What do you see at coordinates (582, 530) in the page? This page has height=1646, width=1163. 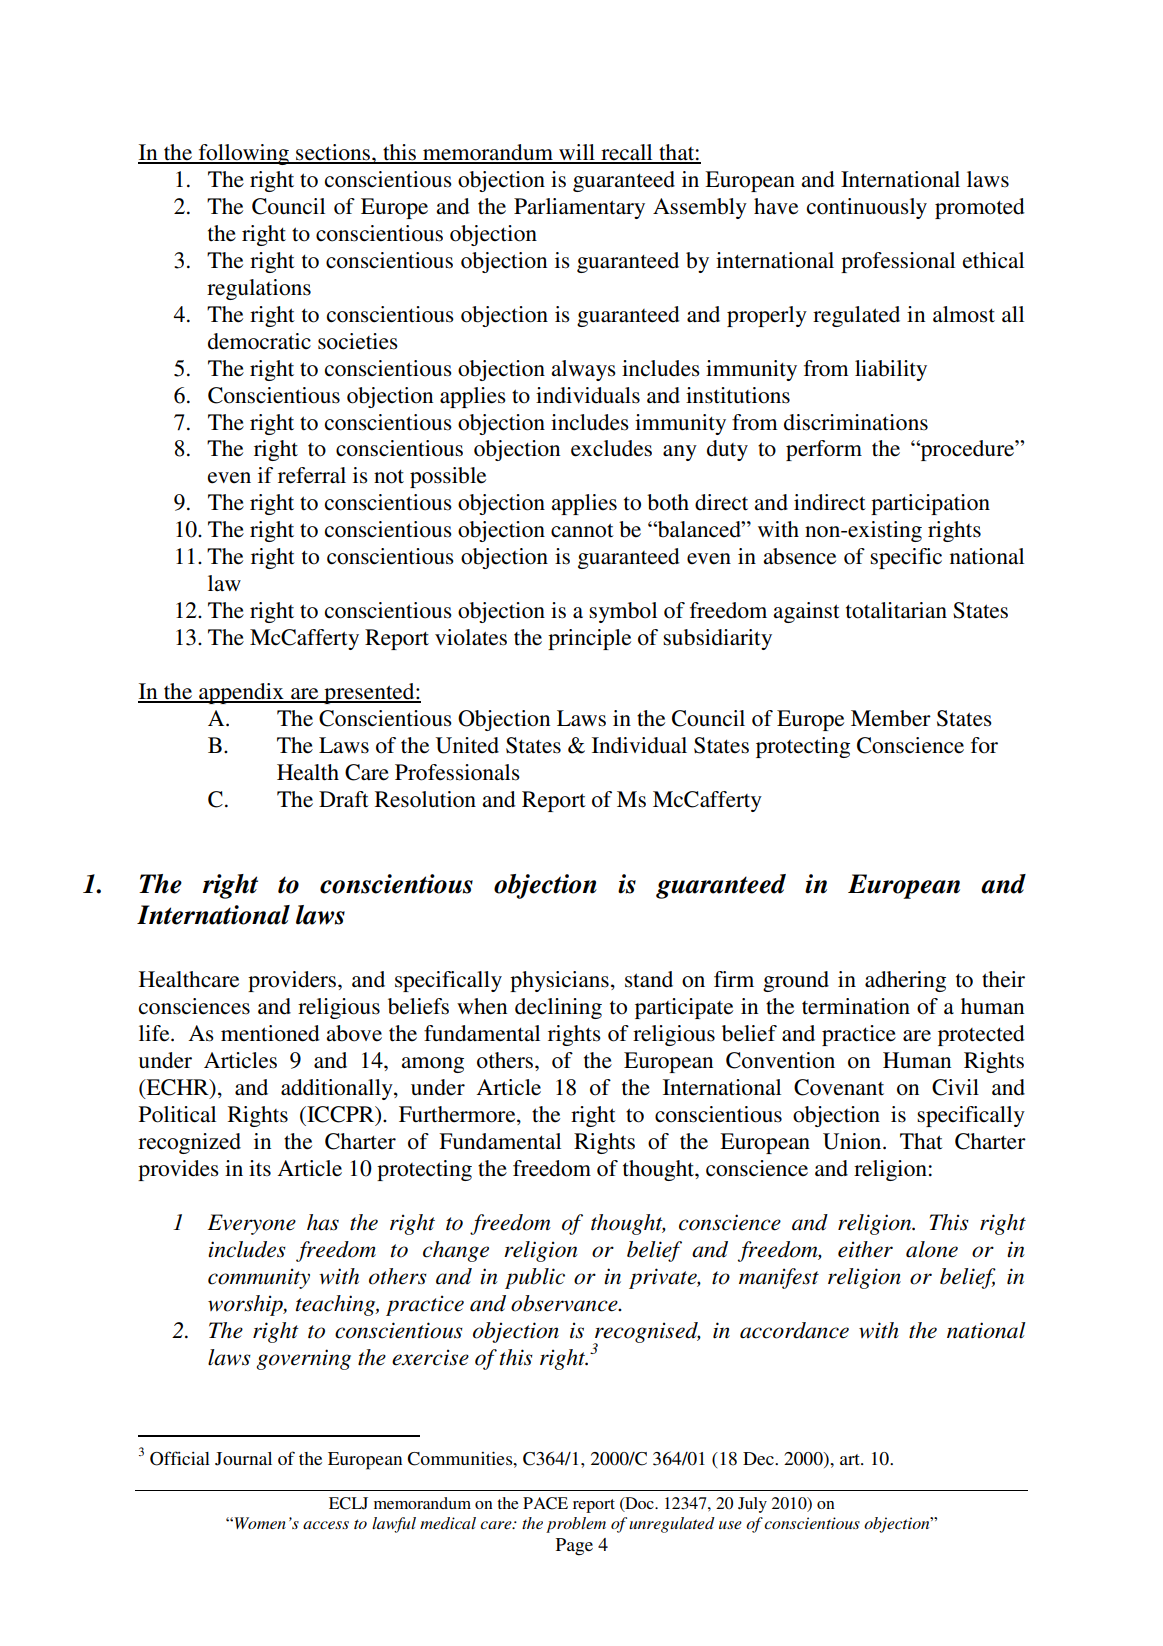 I see `cannot` at bounding box center [582, 530].
